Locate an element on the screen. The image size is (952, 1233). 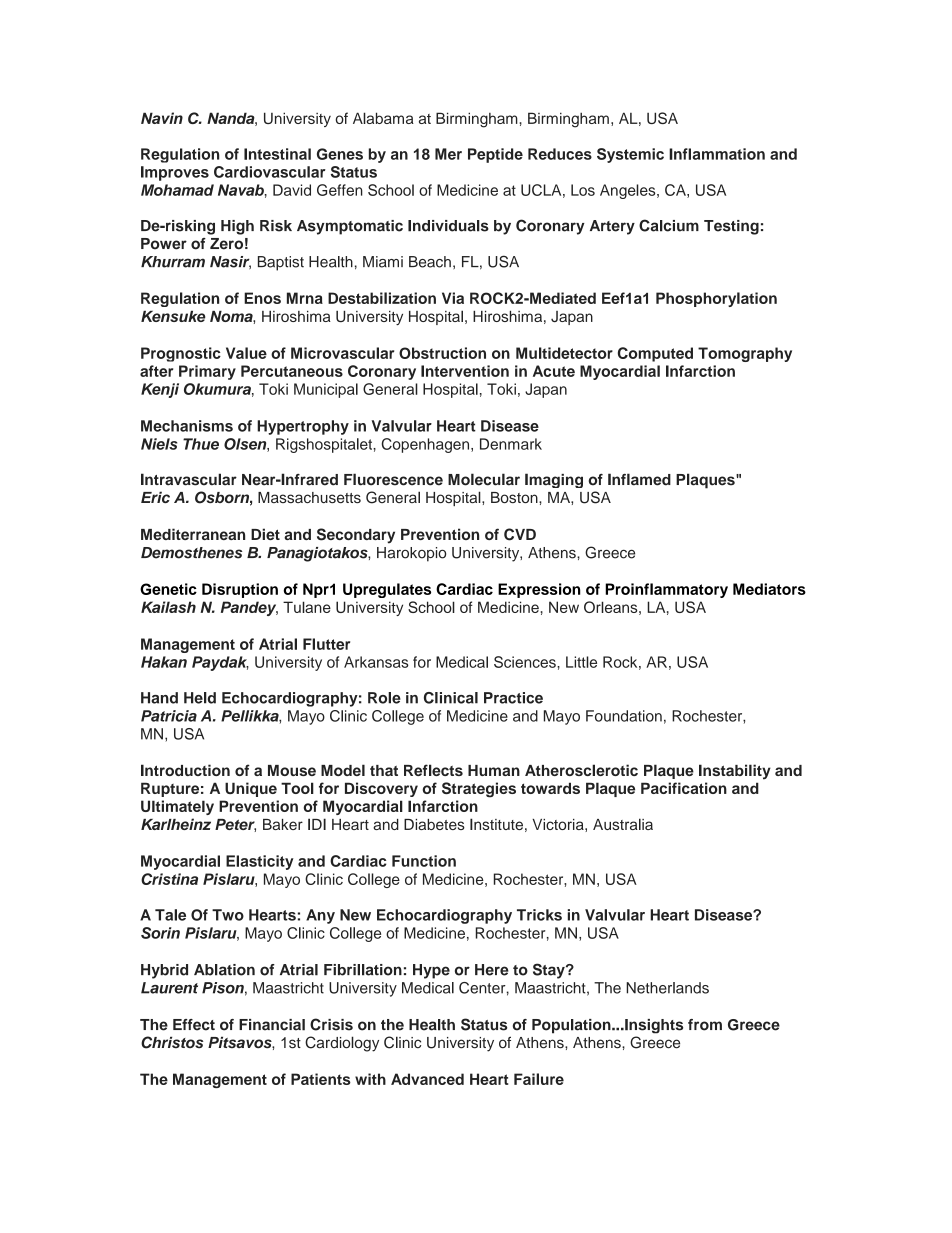
Expression is located at coordinates (539, 590).
